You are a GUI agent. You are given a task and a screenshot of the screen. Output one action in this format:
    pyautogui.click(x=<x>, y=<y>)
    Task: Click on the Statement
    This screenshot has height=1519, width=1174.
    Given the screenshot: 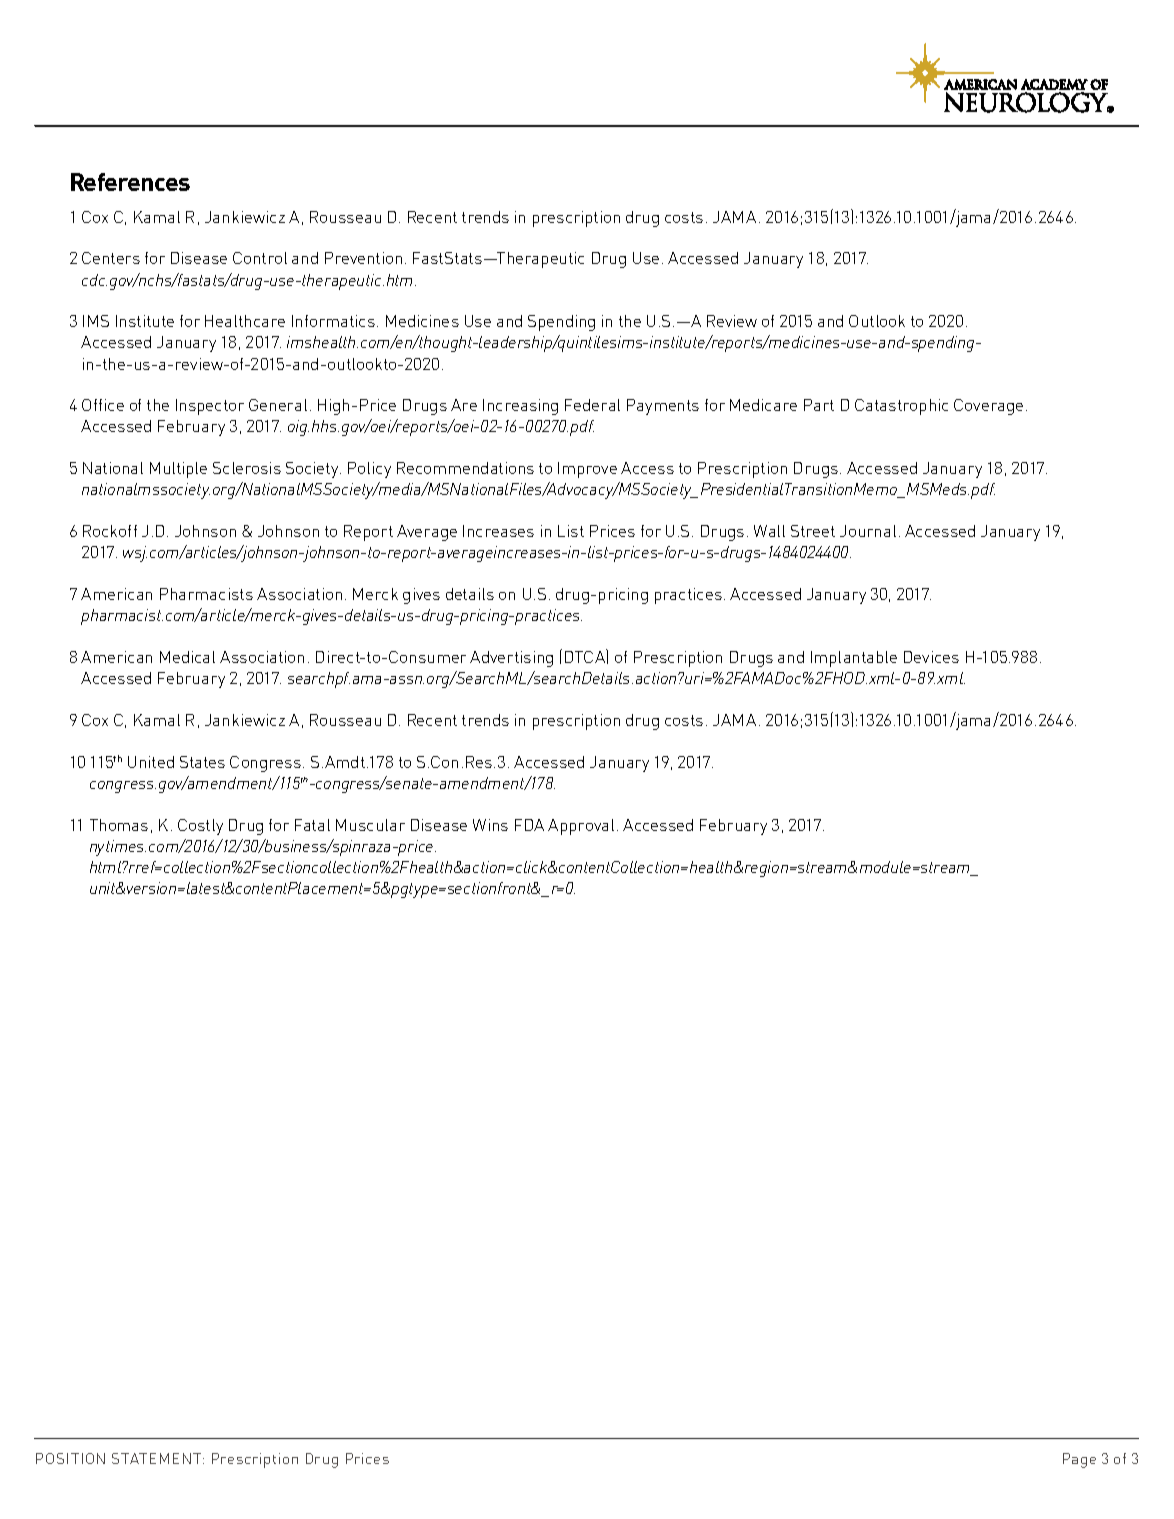 What is the action you would take?
    pyautogui.click(x=158, y=1458)
